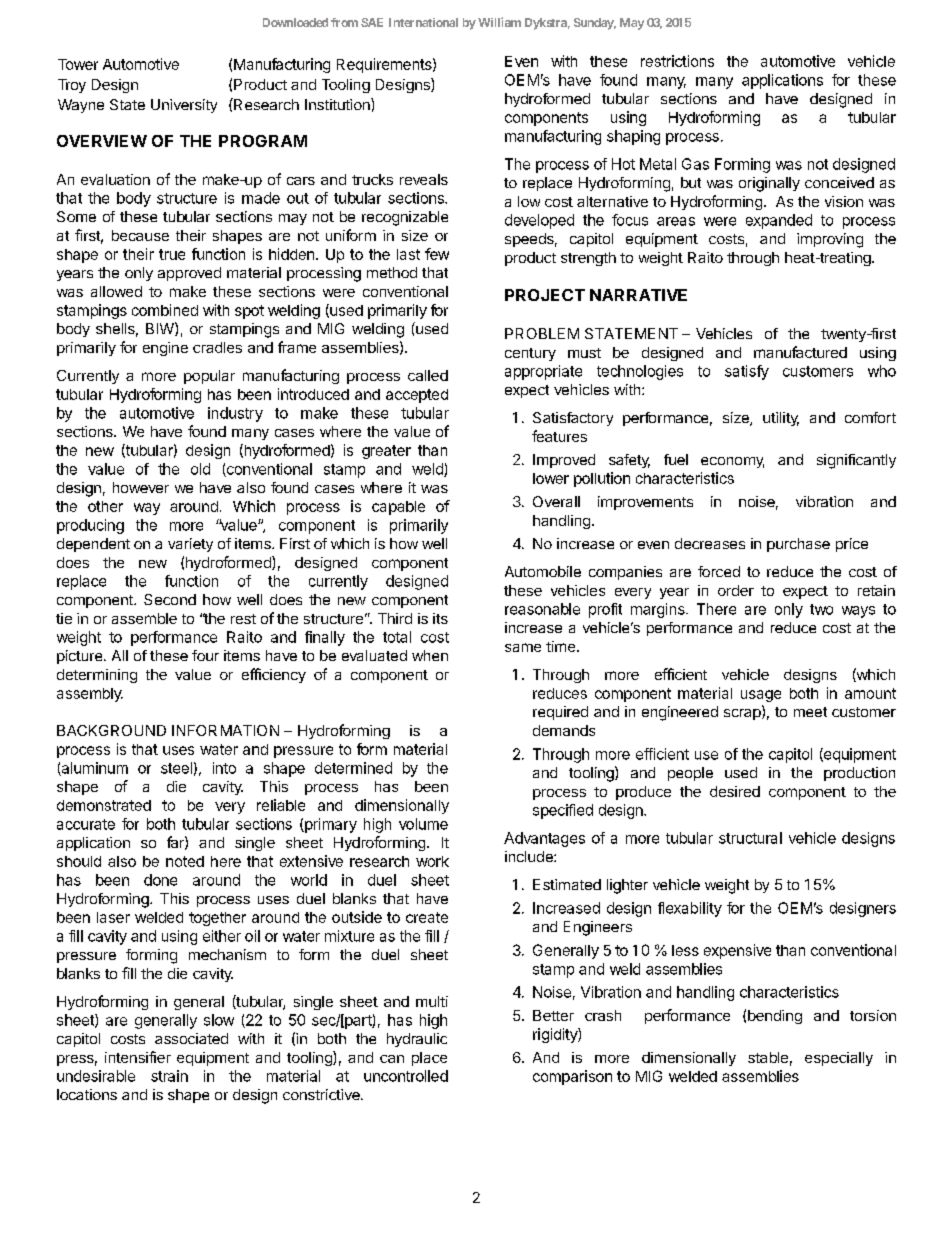  Describe the element at coordinates (768, 1057) in the screenshot. I see `stable` at that location.
